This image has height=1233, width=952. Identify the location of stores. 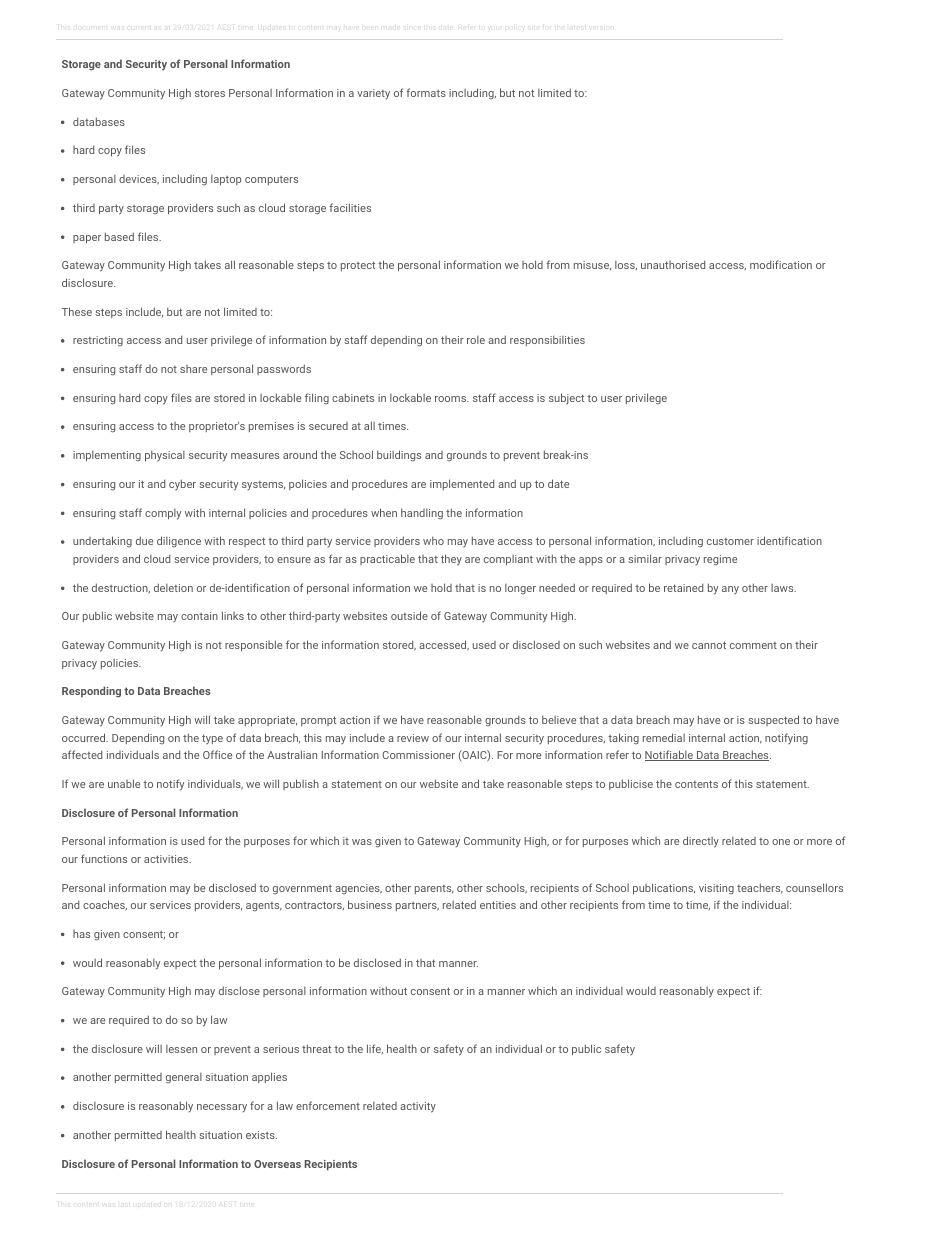
(210, 93).
